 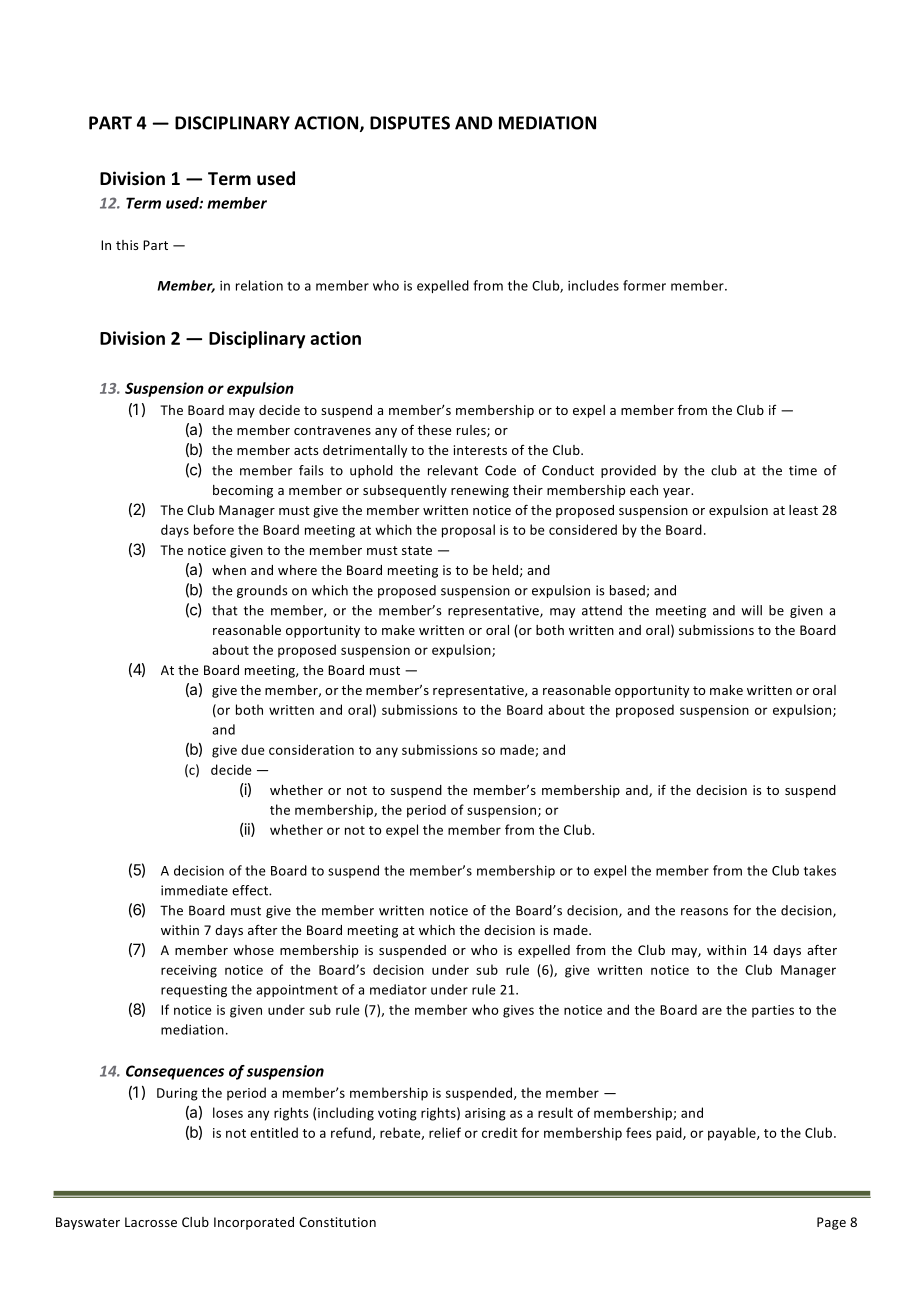 I want to click on will, so click(x=751, y=610).
